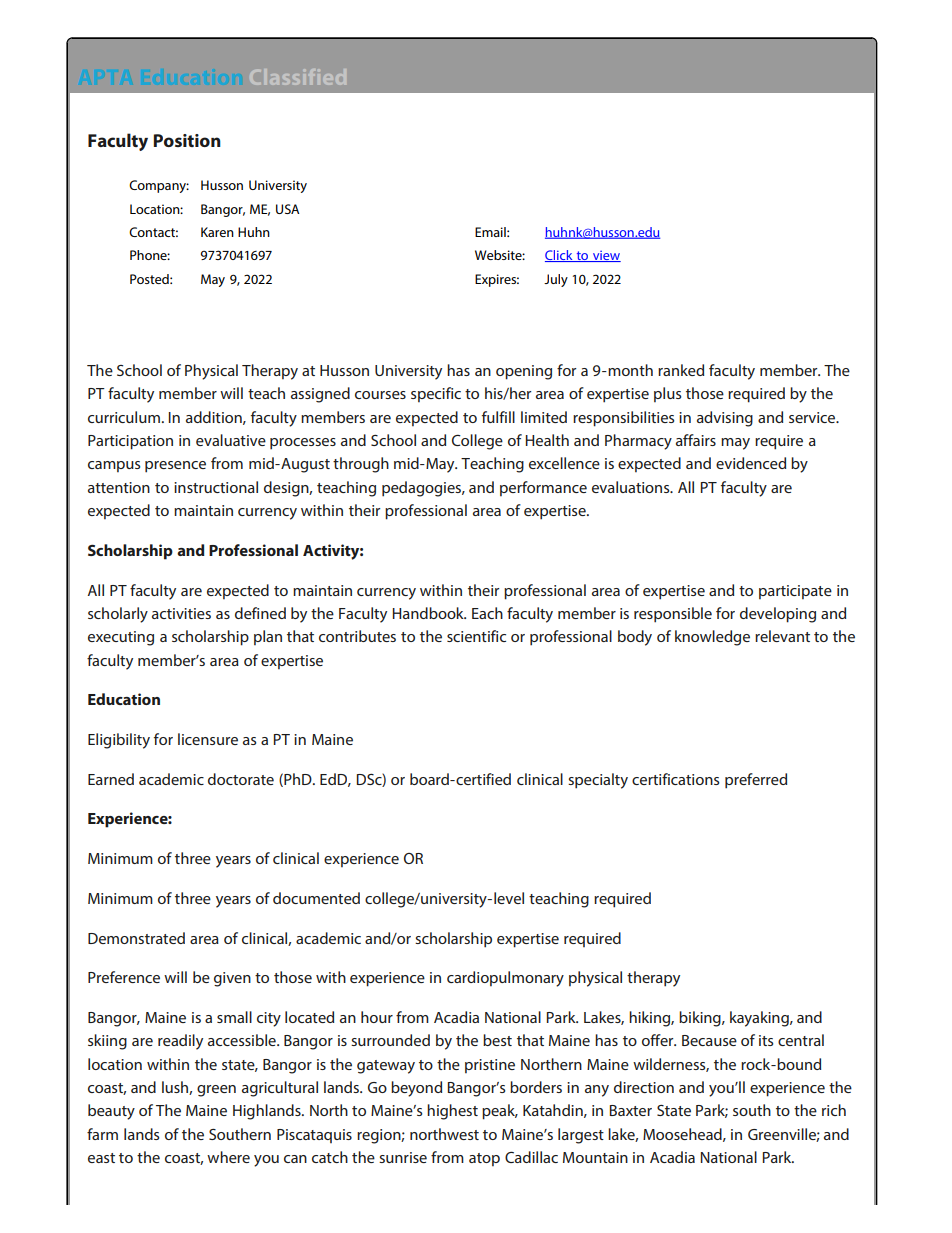  I want to click on doctorate, so click(241, 779).
